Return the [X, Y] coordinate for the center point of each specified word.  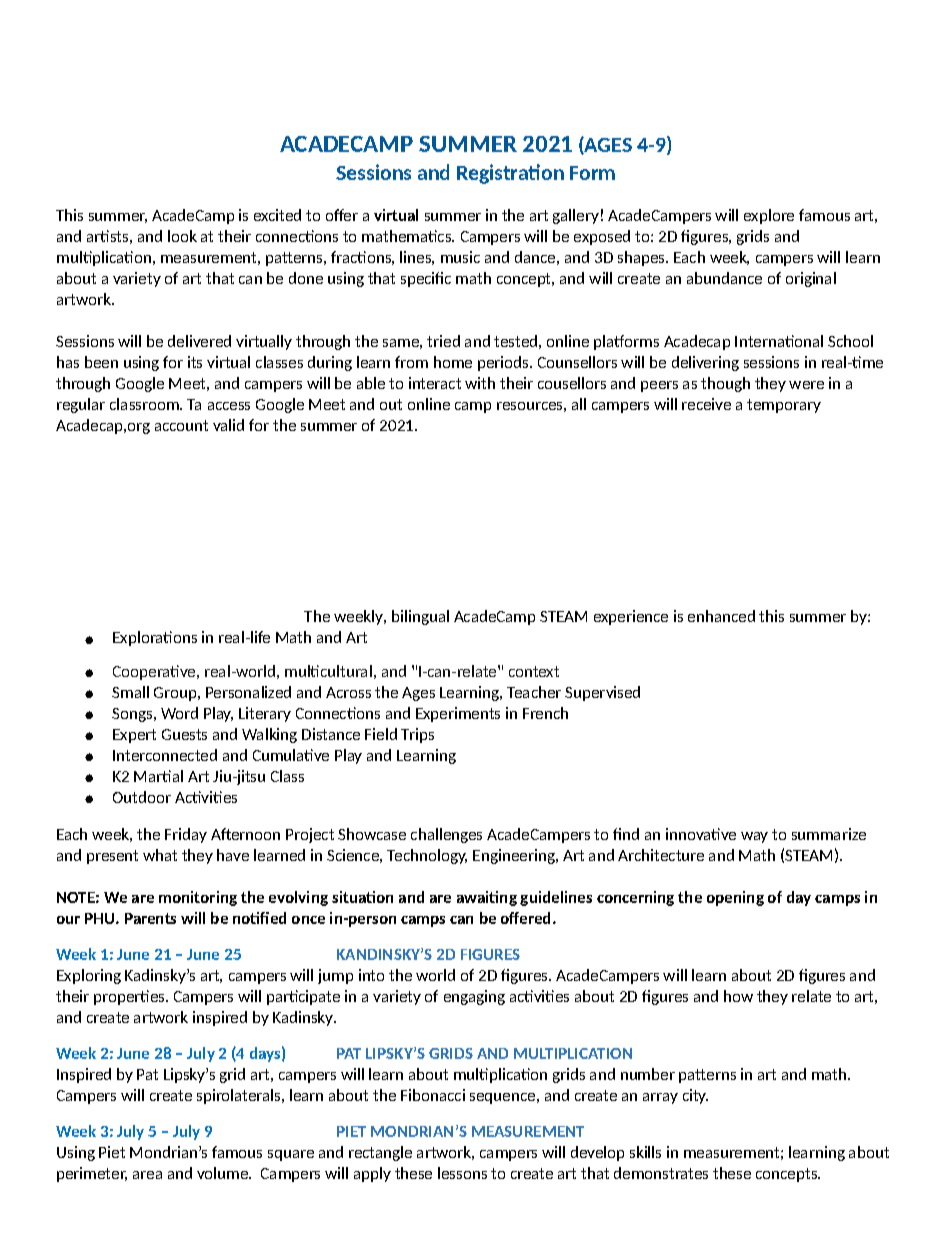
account [181, 425]
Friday [186, 835]
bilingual [420, 617]
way [754, 837]
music [460, 257]
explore [769, 216]
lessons [462, 1173]
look [182, 236]
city [695, 1096]
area [147, 1175]
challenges [446, 835]
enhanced [721, 616]
